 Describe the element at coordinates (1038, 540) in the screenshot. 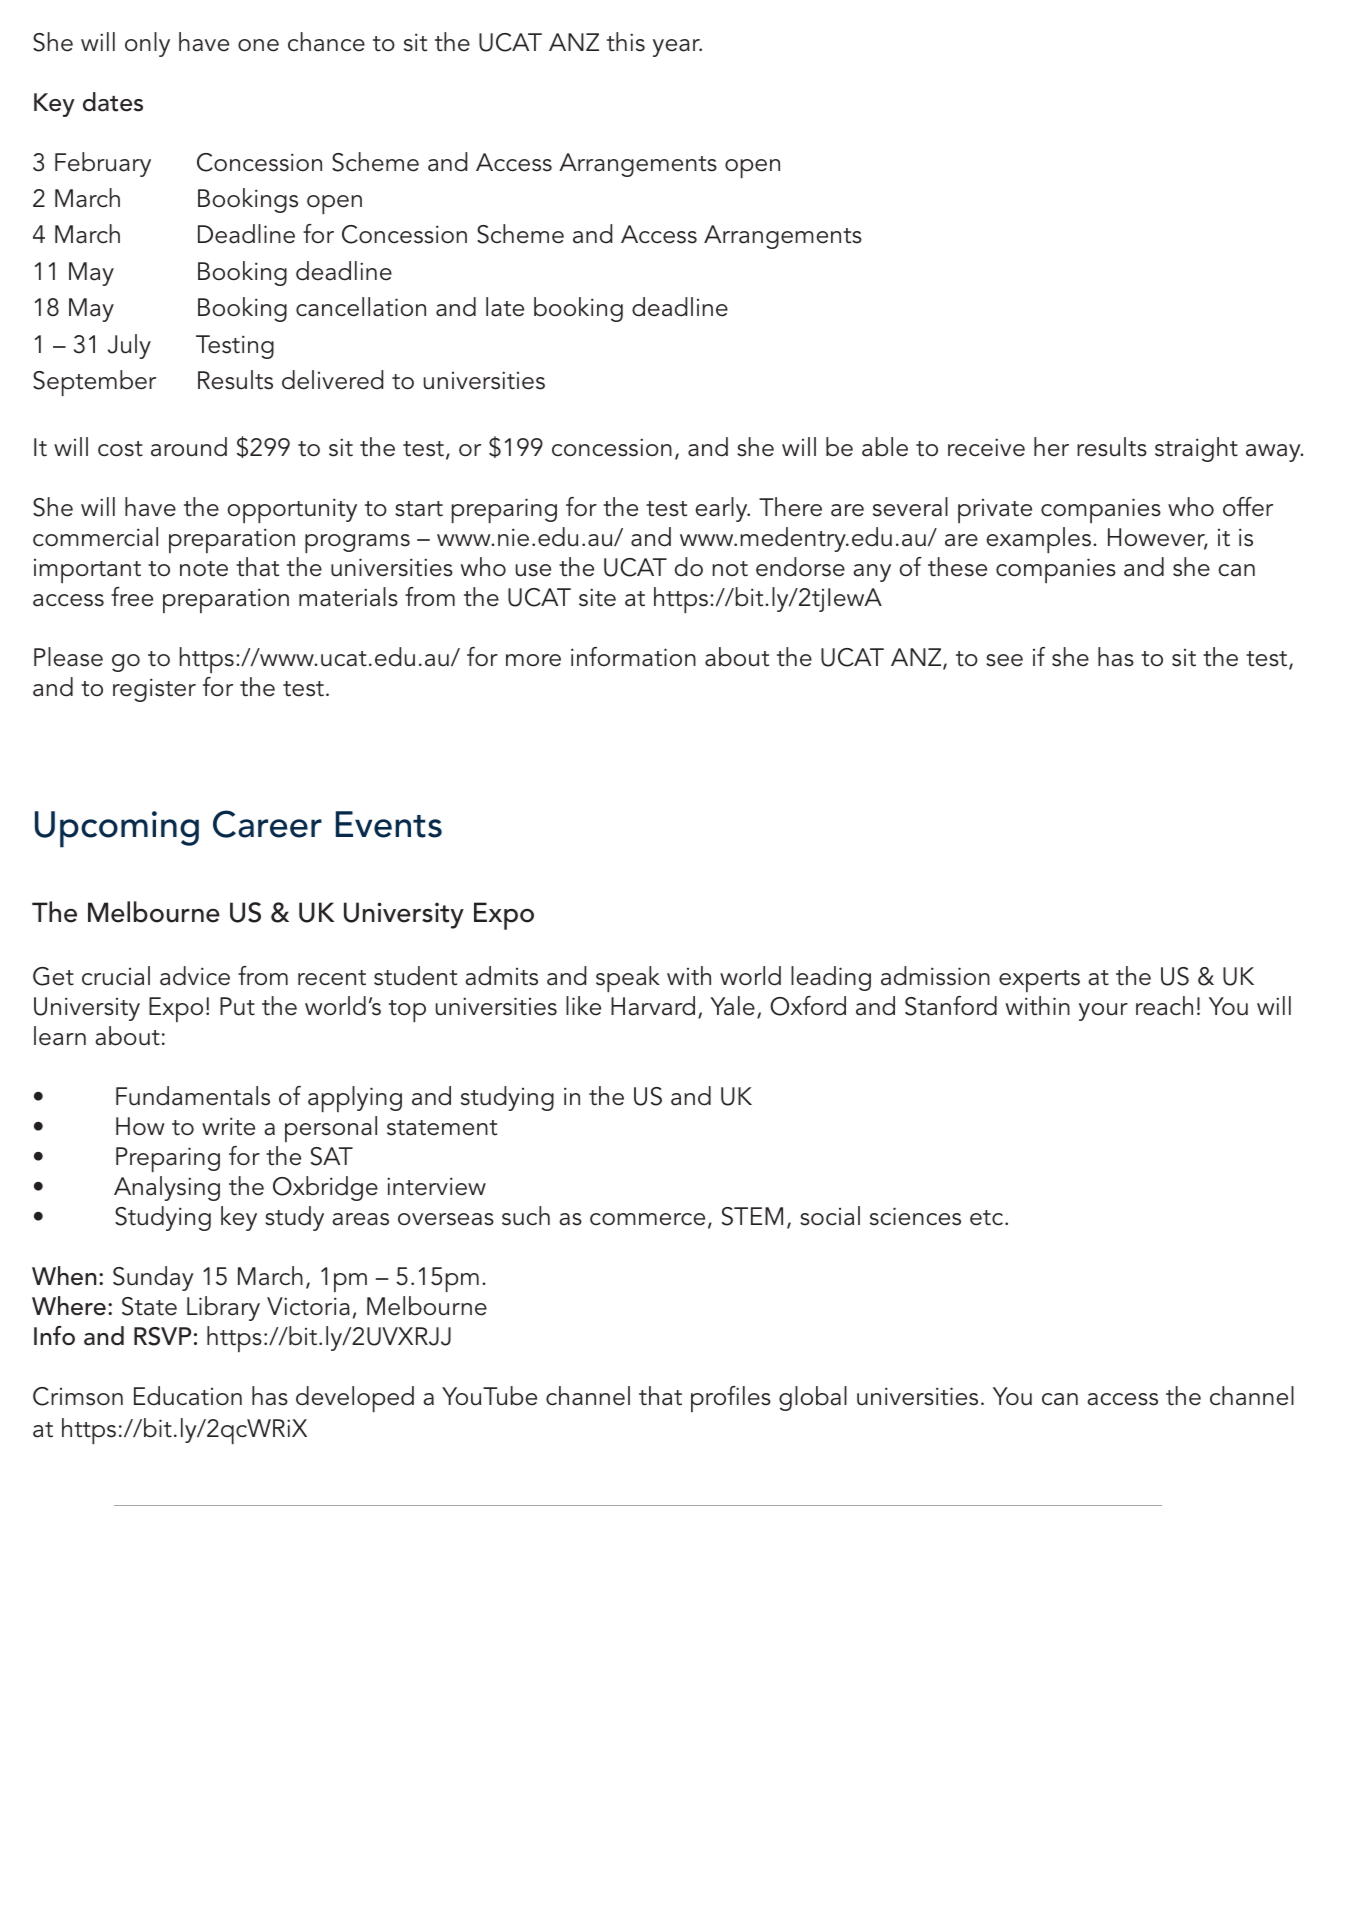

I see `examples` at that location.
